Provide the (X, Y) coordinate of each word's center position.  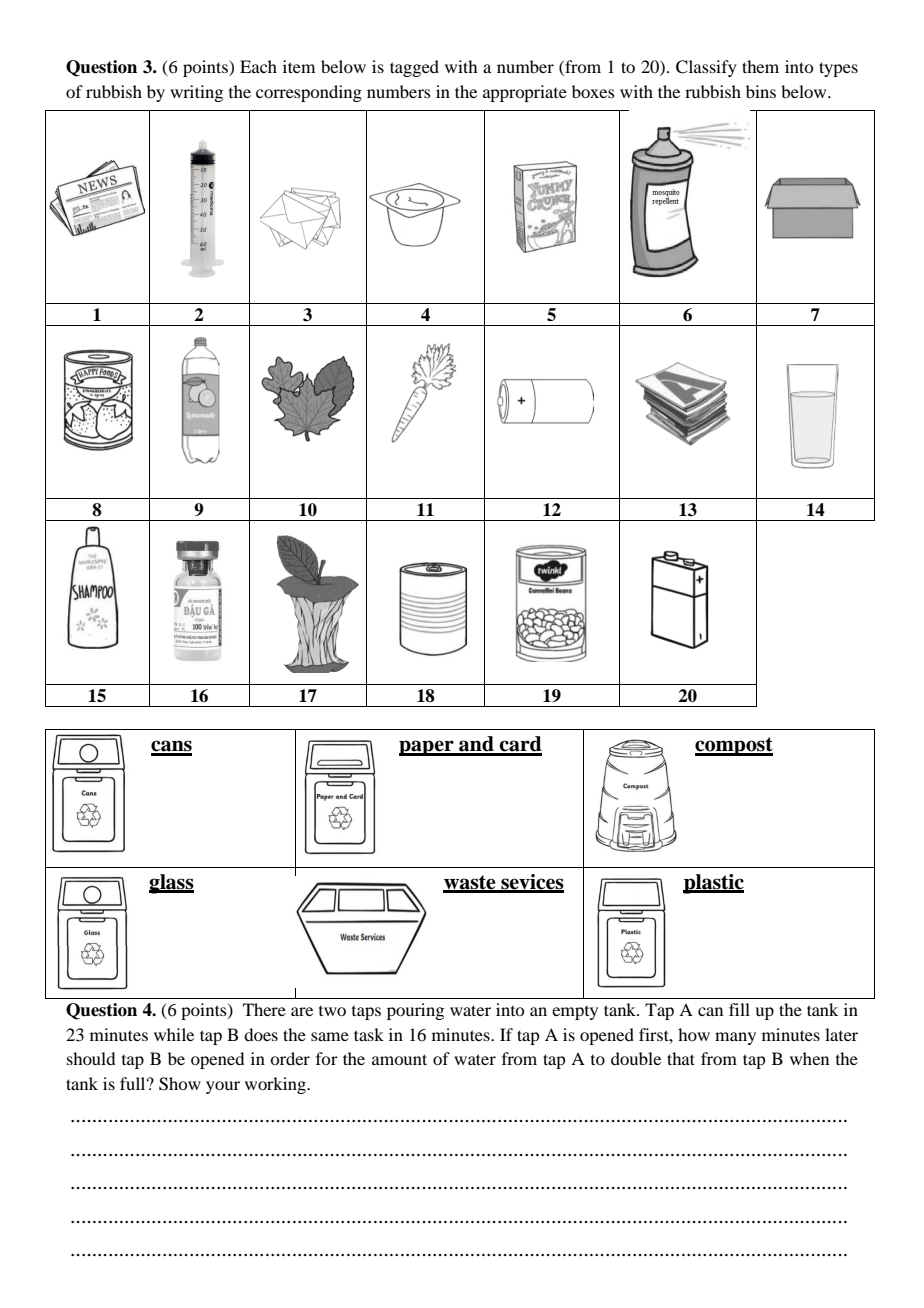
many (735, 1038)
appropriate (525, 93)
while (174, 1034)
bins (761, 91)
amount (399, 1059)
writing (196, 93)
